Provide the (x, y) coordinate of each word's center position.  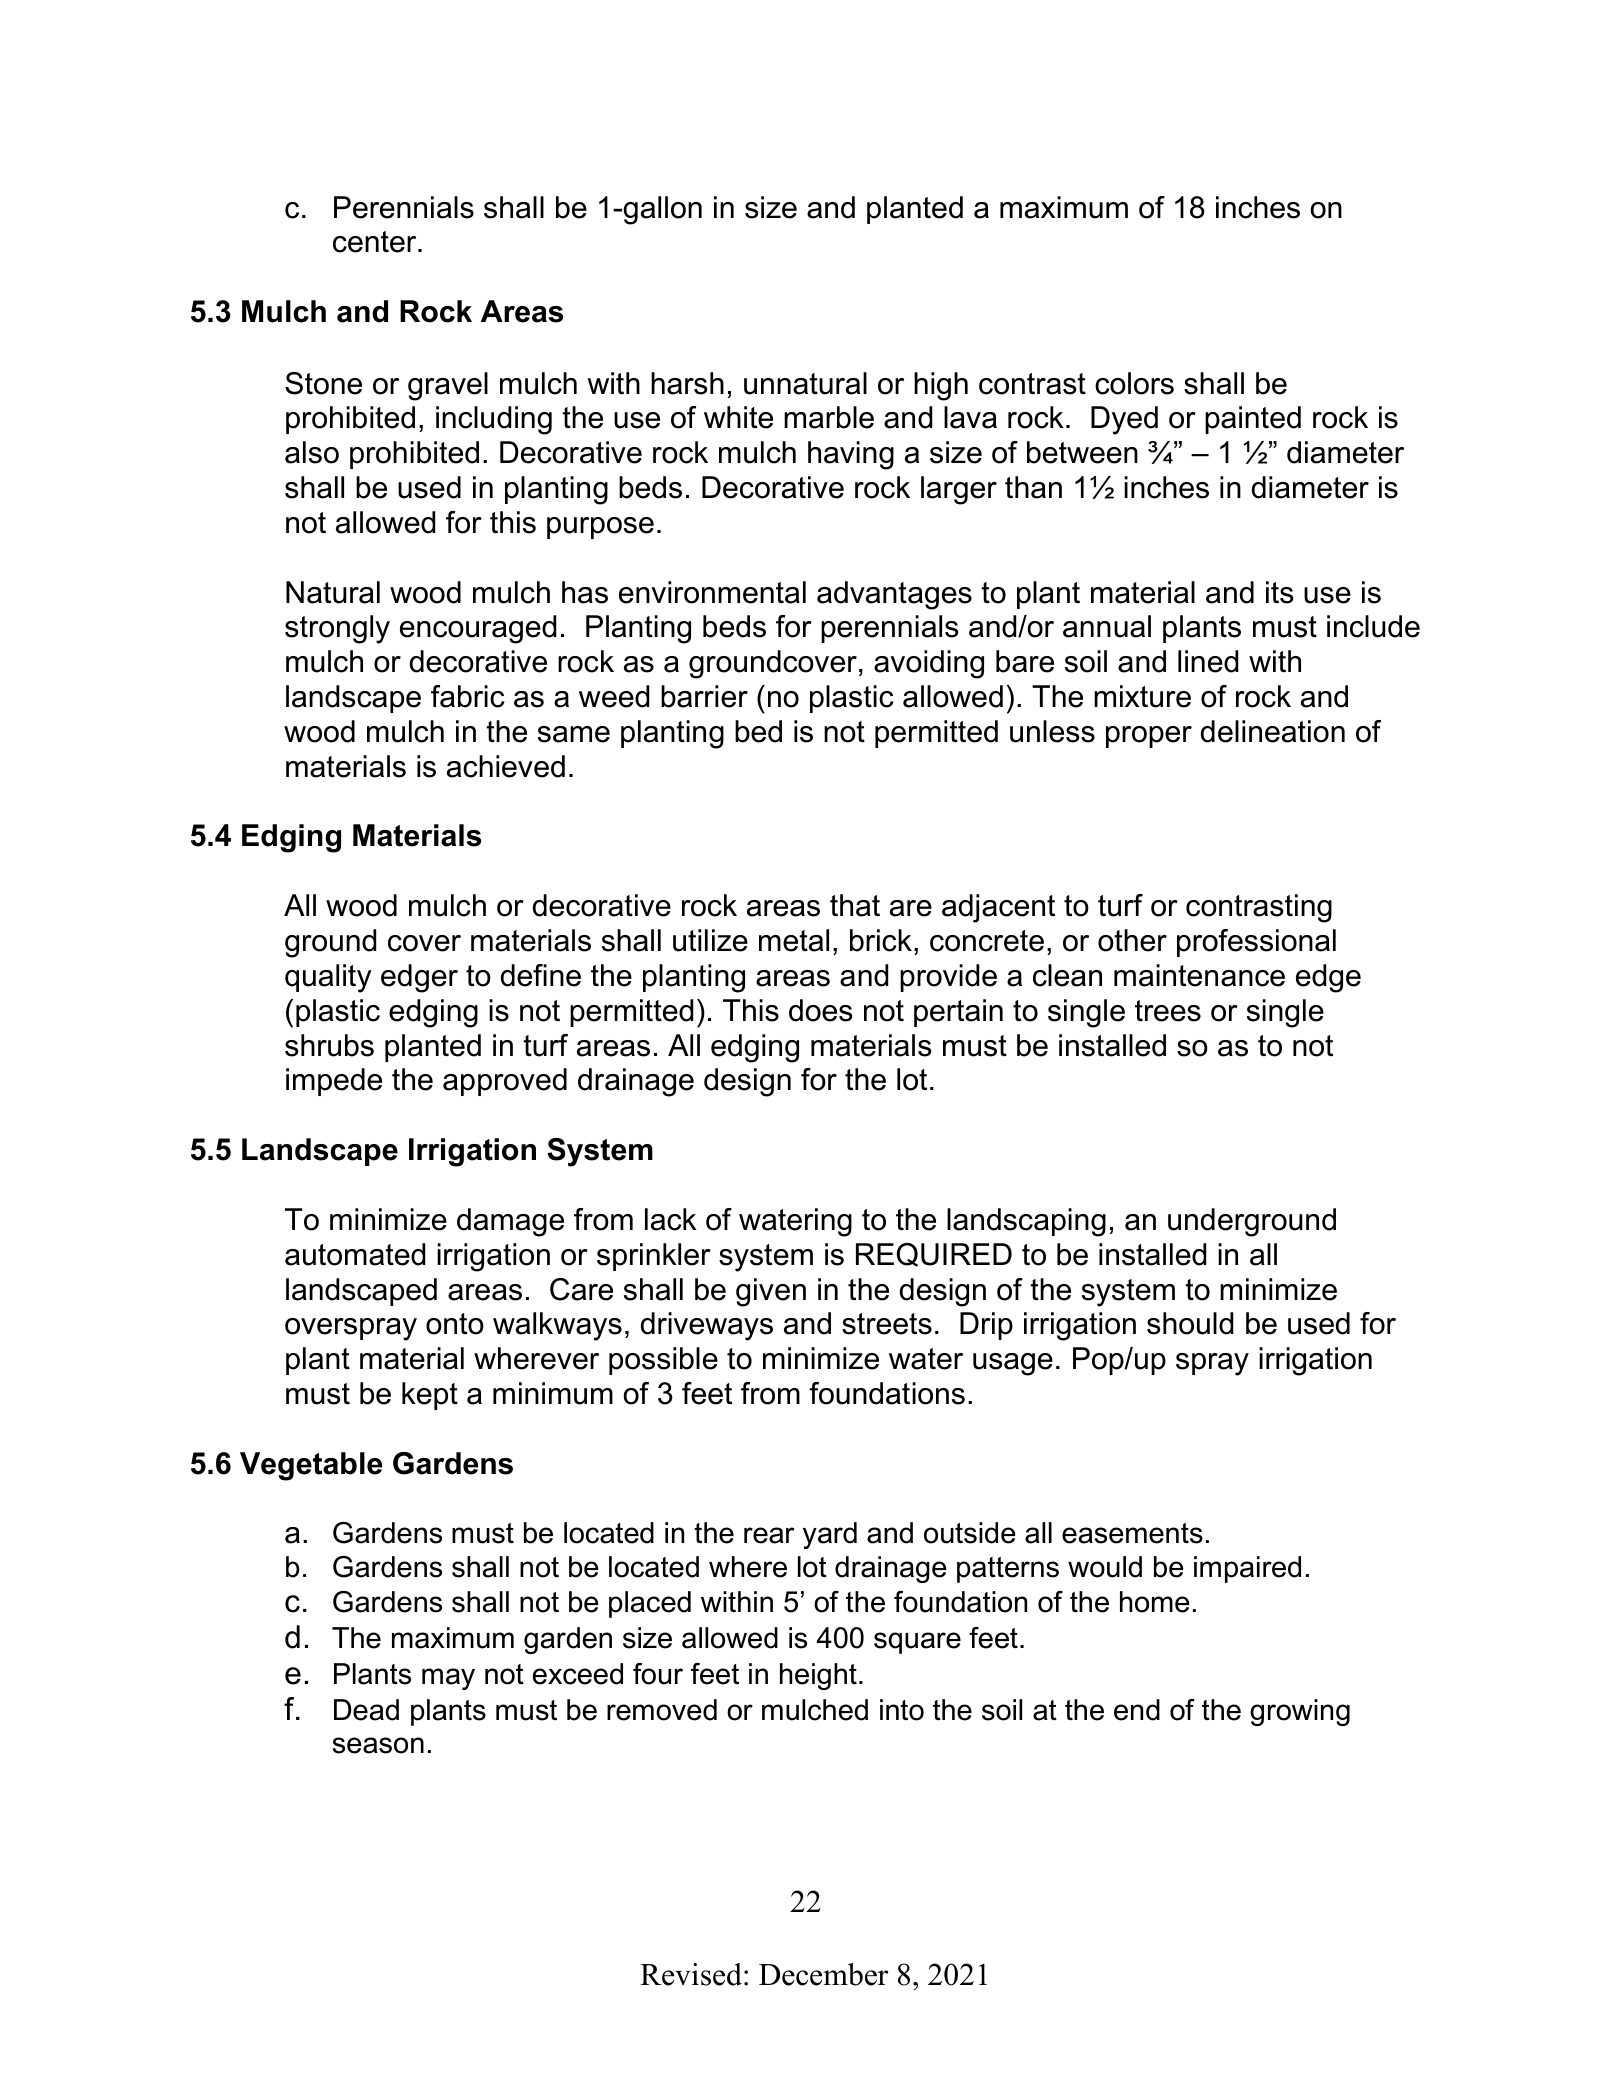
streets (887, 1324)
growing (1300, 1712)
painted (1253, 420)
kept (430, 1396)
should (1190, 1323)
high (941, 386)
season (378, 1745)
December (823, 1974)
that (855, 905)
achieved (506, 766)
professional (1256, 943)
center (376, 242)
